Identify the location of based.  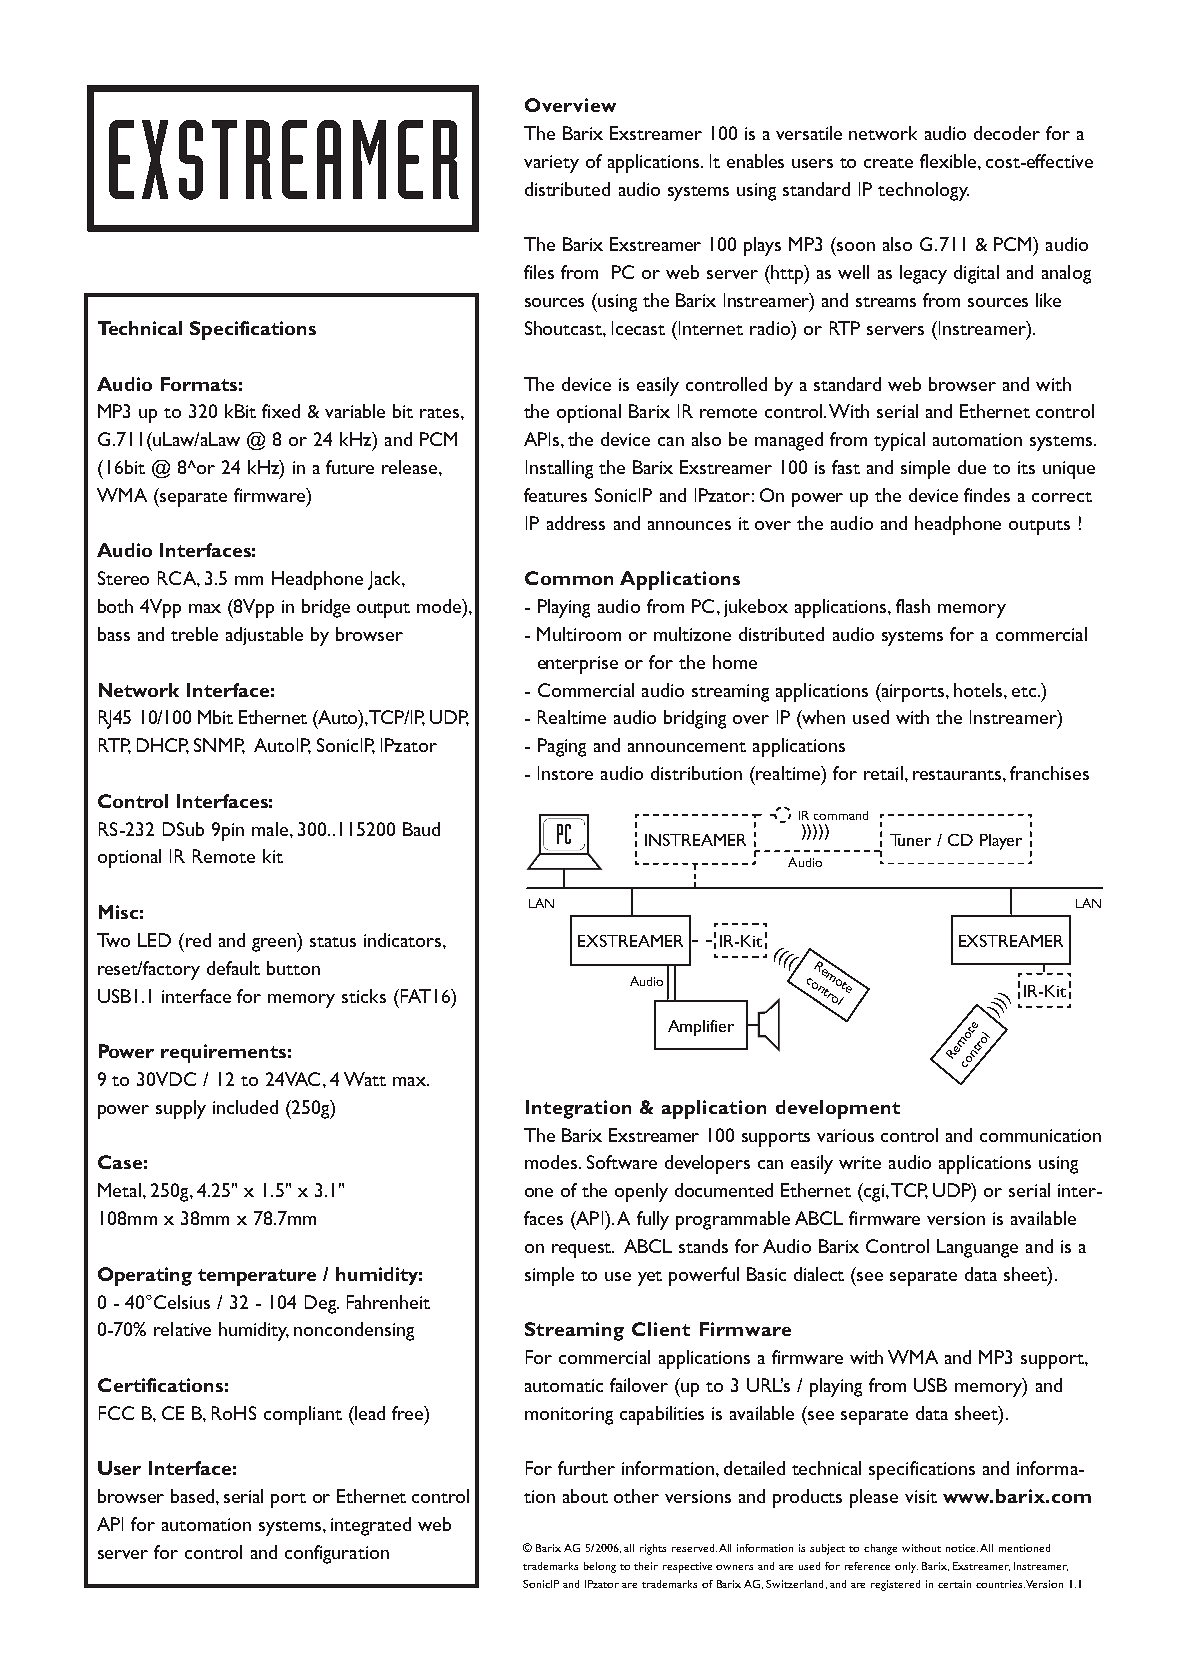
(194, 1496).
